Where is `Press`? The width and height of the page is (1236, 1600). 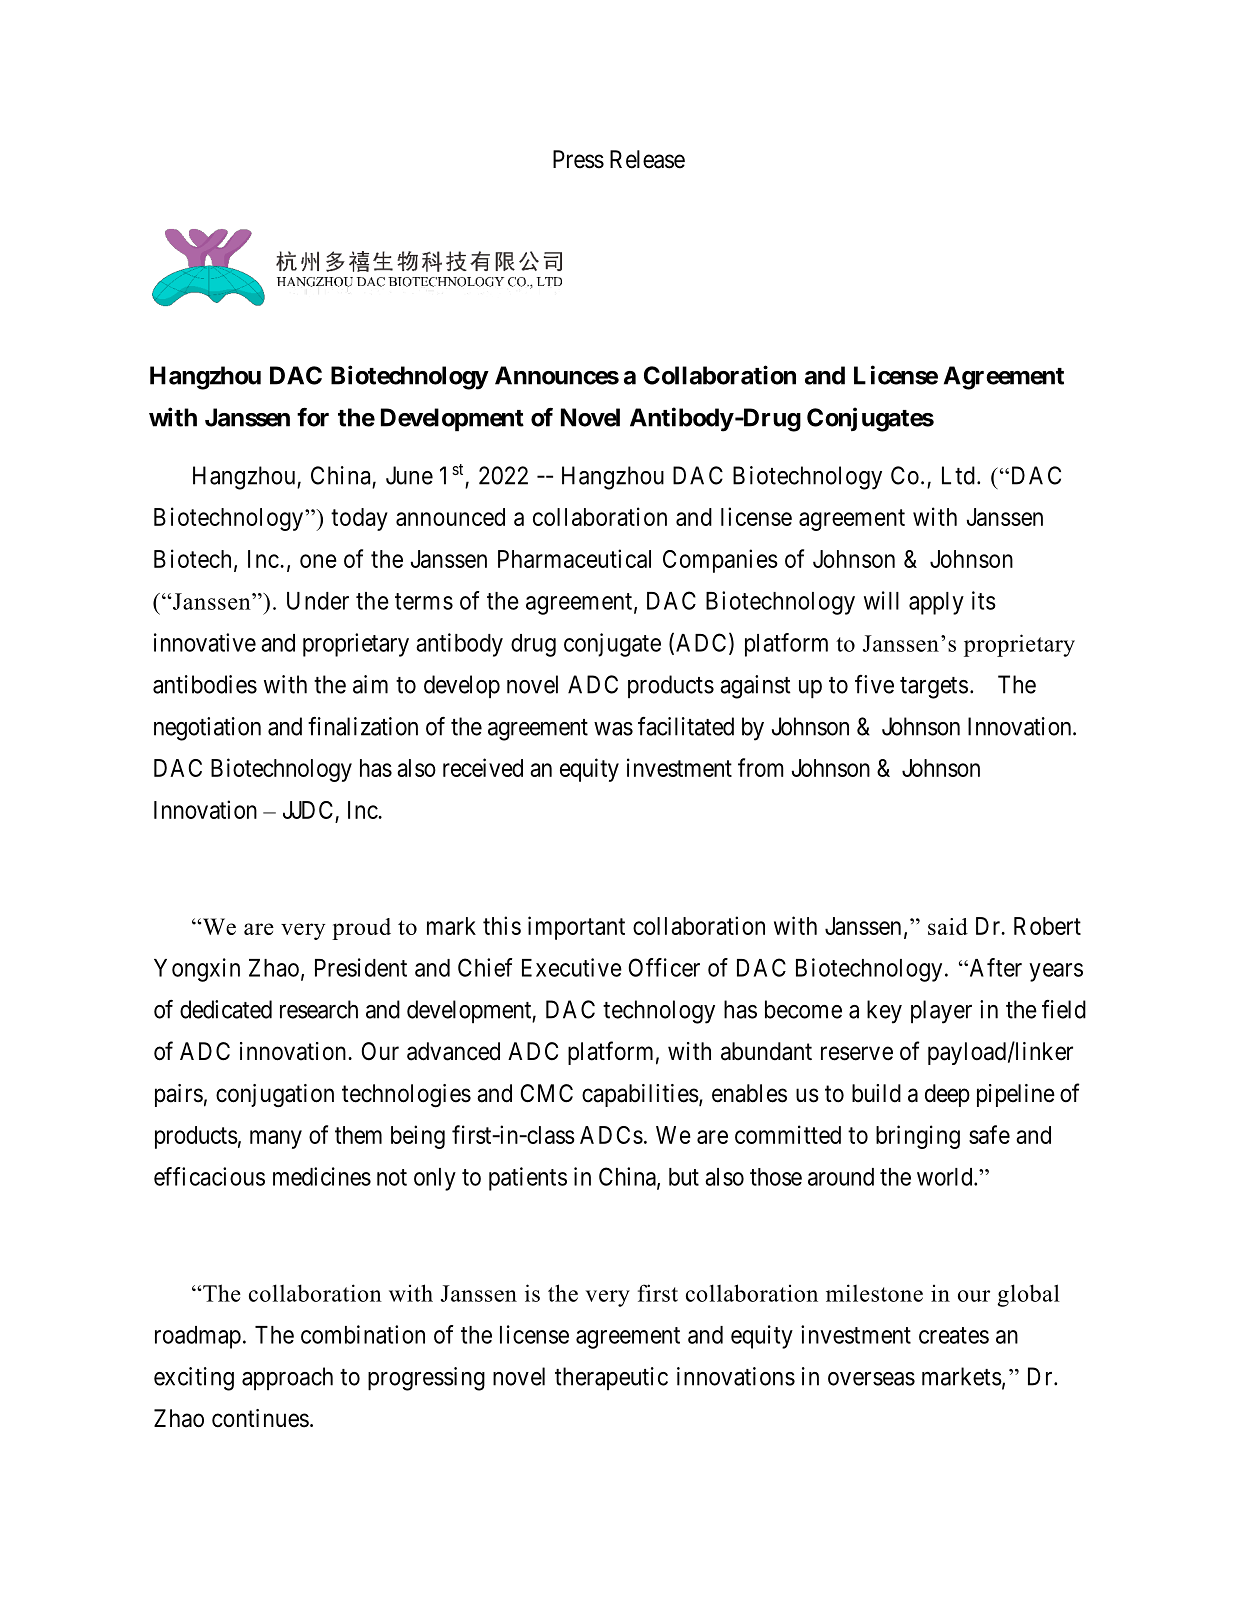 Press is located at coordinates (578, 159).
